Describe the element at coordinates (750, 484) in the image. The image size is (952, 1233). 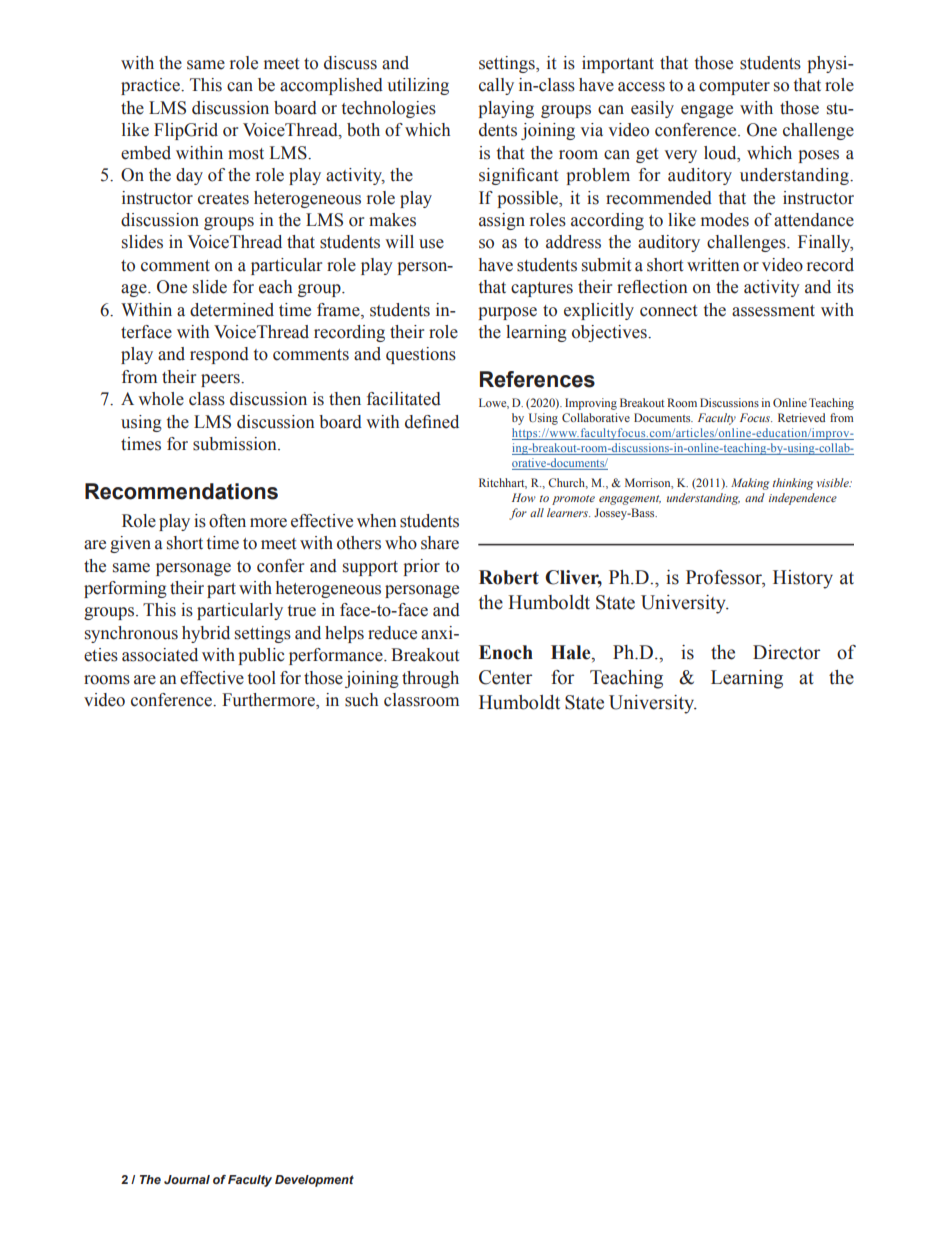
I see `Making` at that location.
